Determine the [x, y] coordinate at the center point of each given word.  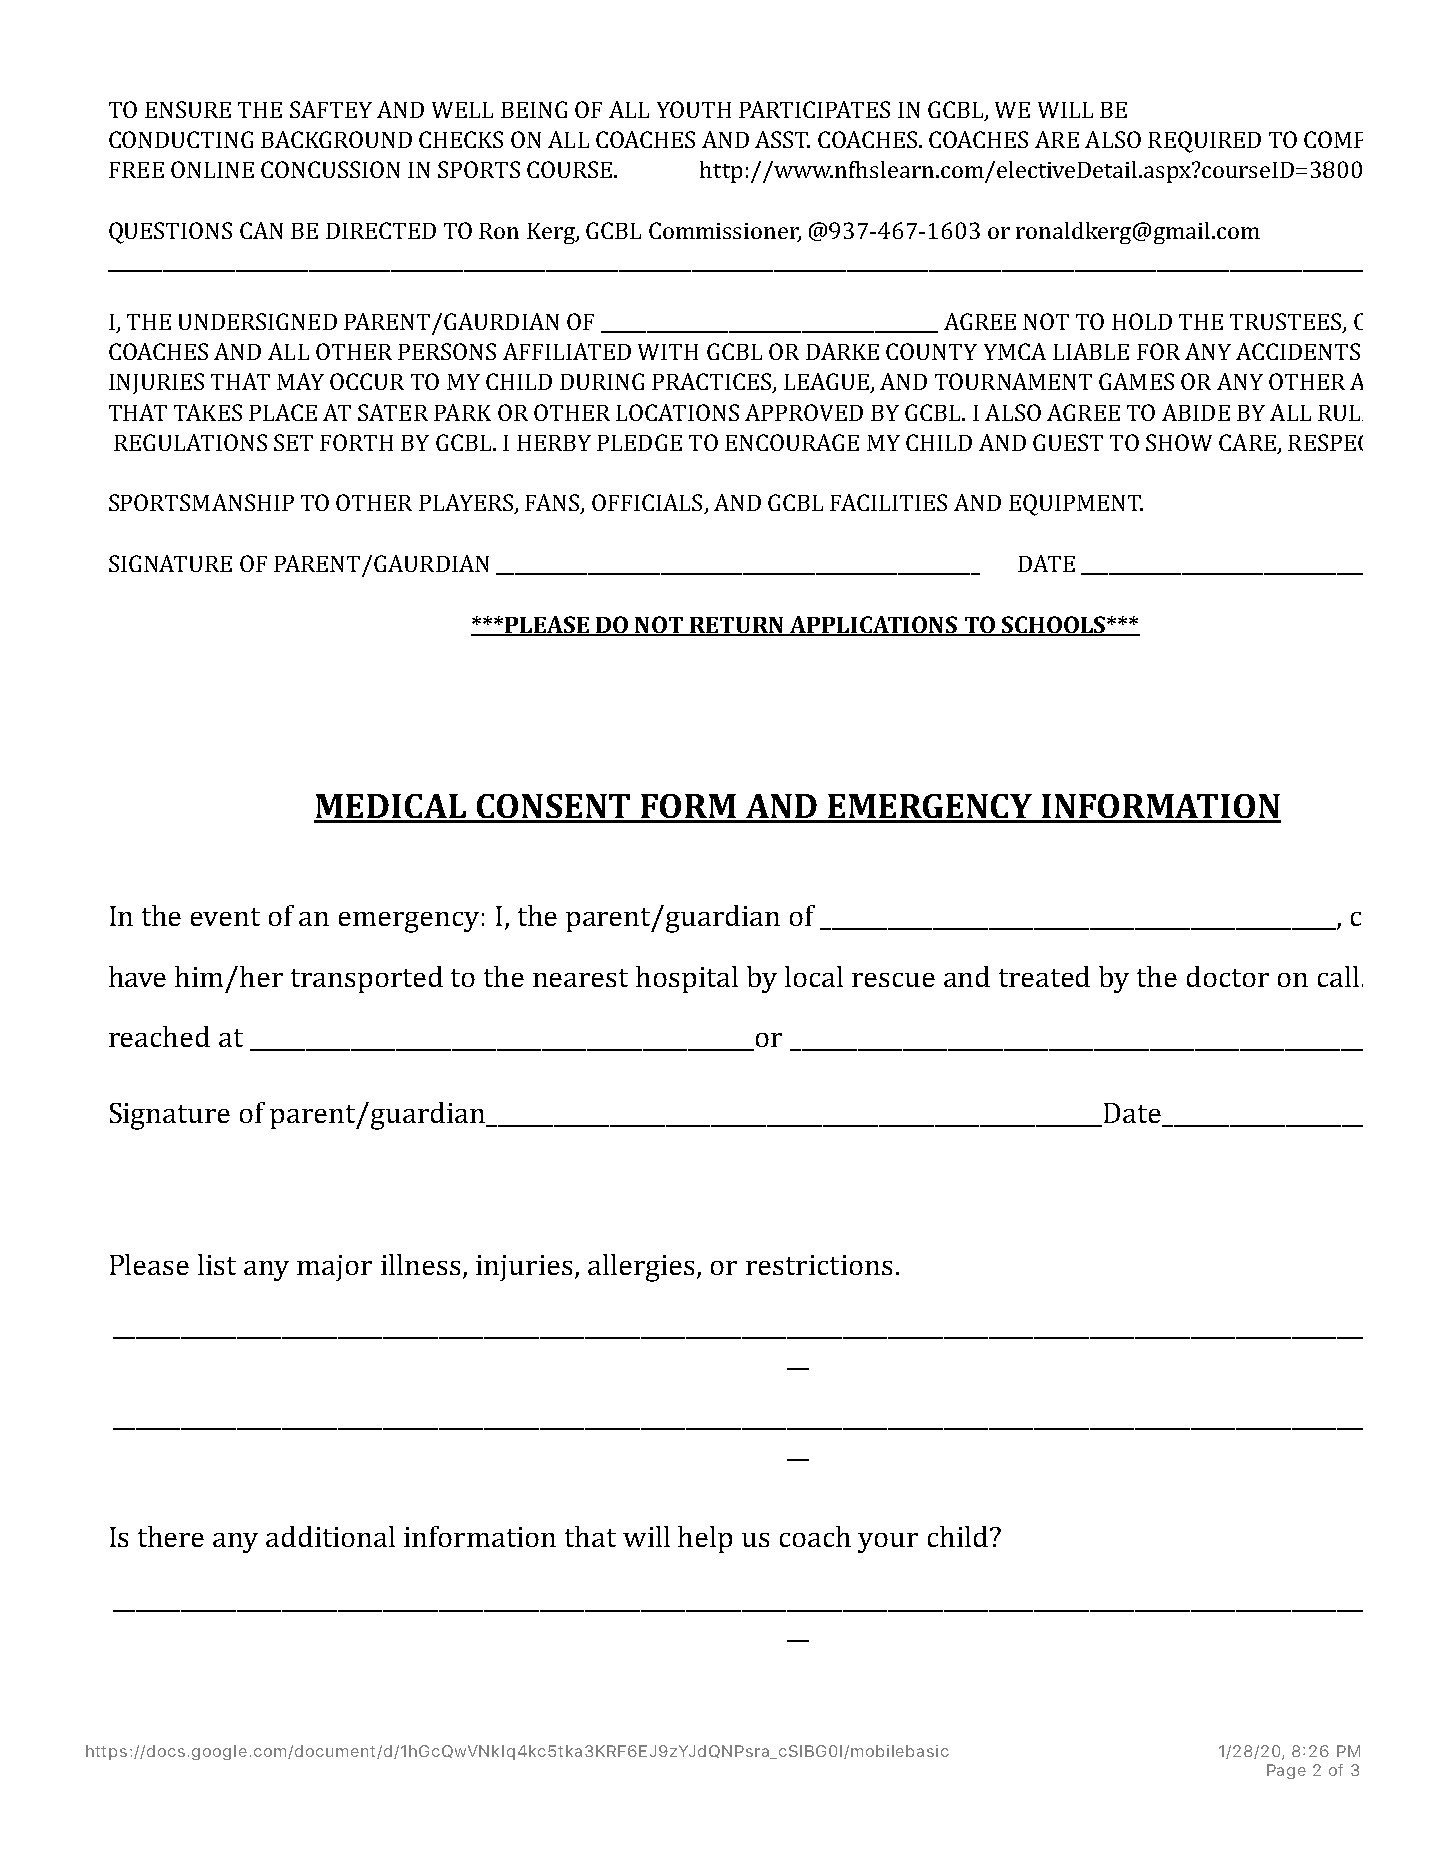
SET [293, 442]
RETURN [737, 626]
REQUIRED [1204, 142]
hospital [687, 979]
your [888, 1543]
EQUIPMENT [1076, 505]
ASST [782, 139]
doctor [1228, 976]
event [225, 917]
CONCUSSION [330, 169]
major [334, 1268]
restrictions [819, 1265]
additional [330, 1536]
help [705, 1539]
